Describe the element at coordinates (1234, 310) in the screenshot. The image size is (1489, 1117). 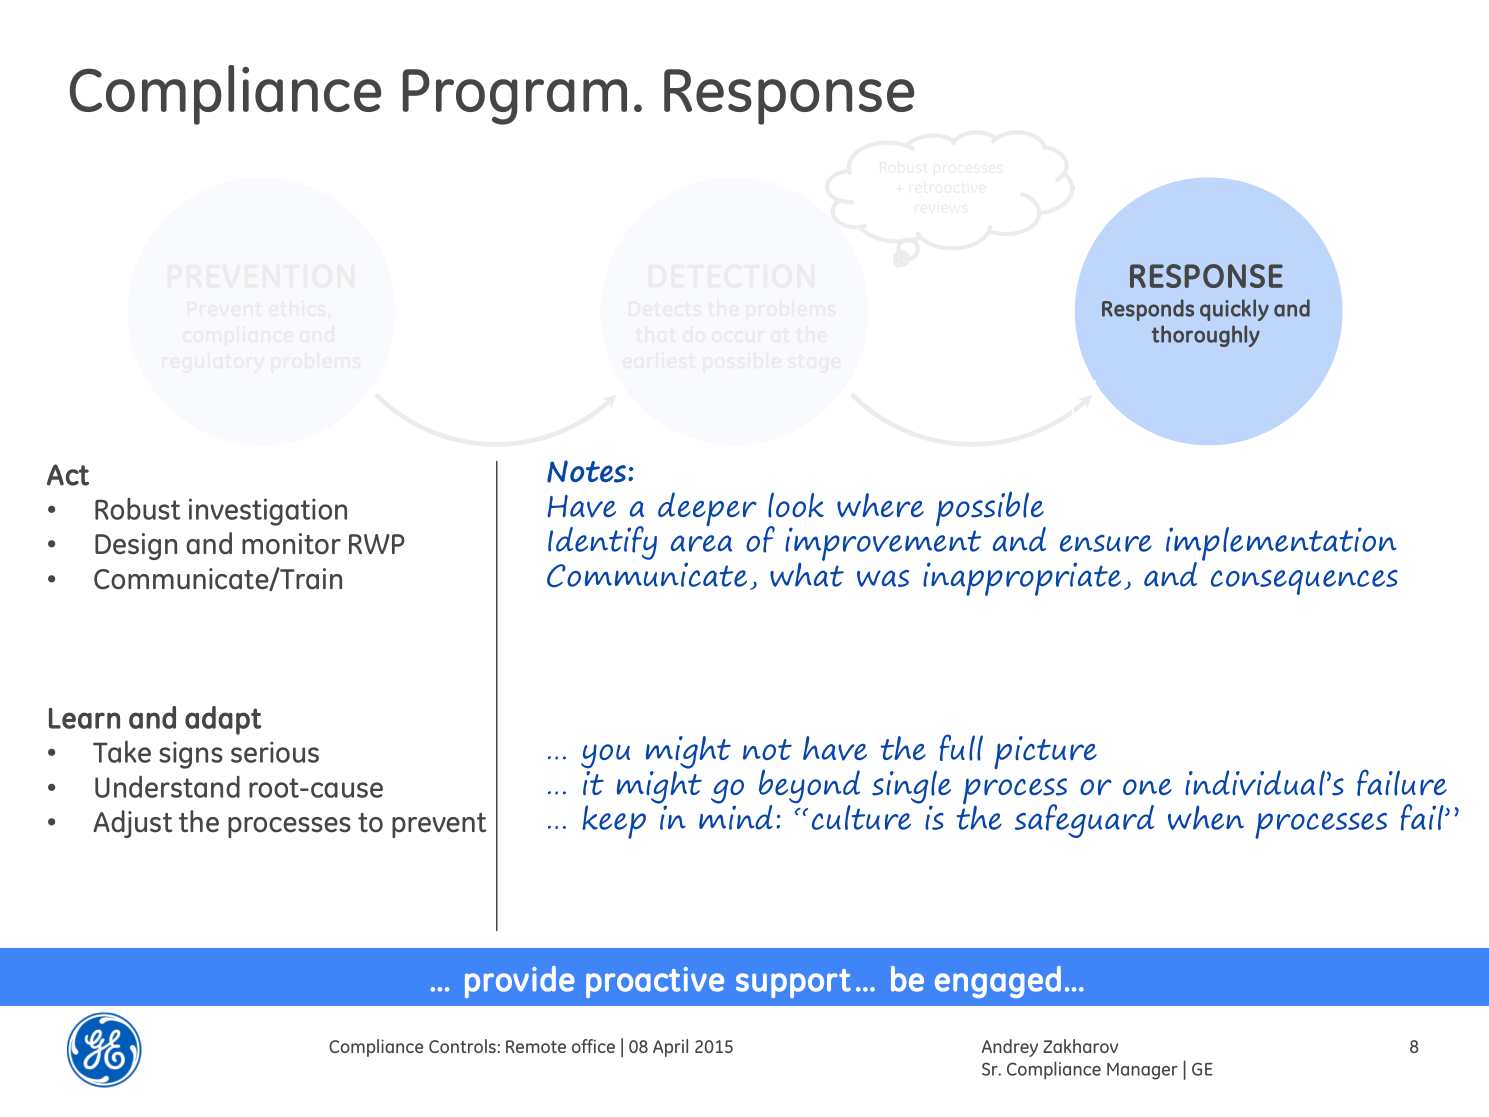
I see `quickly` at that location.
